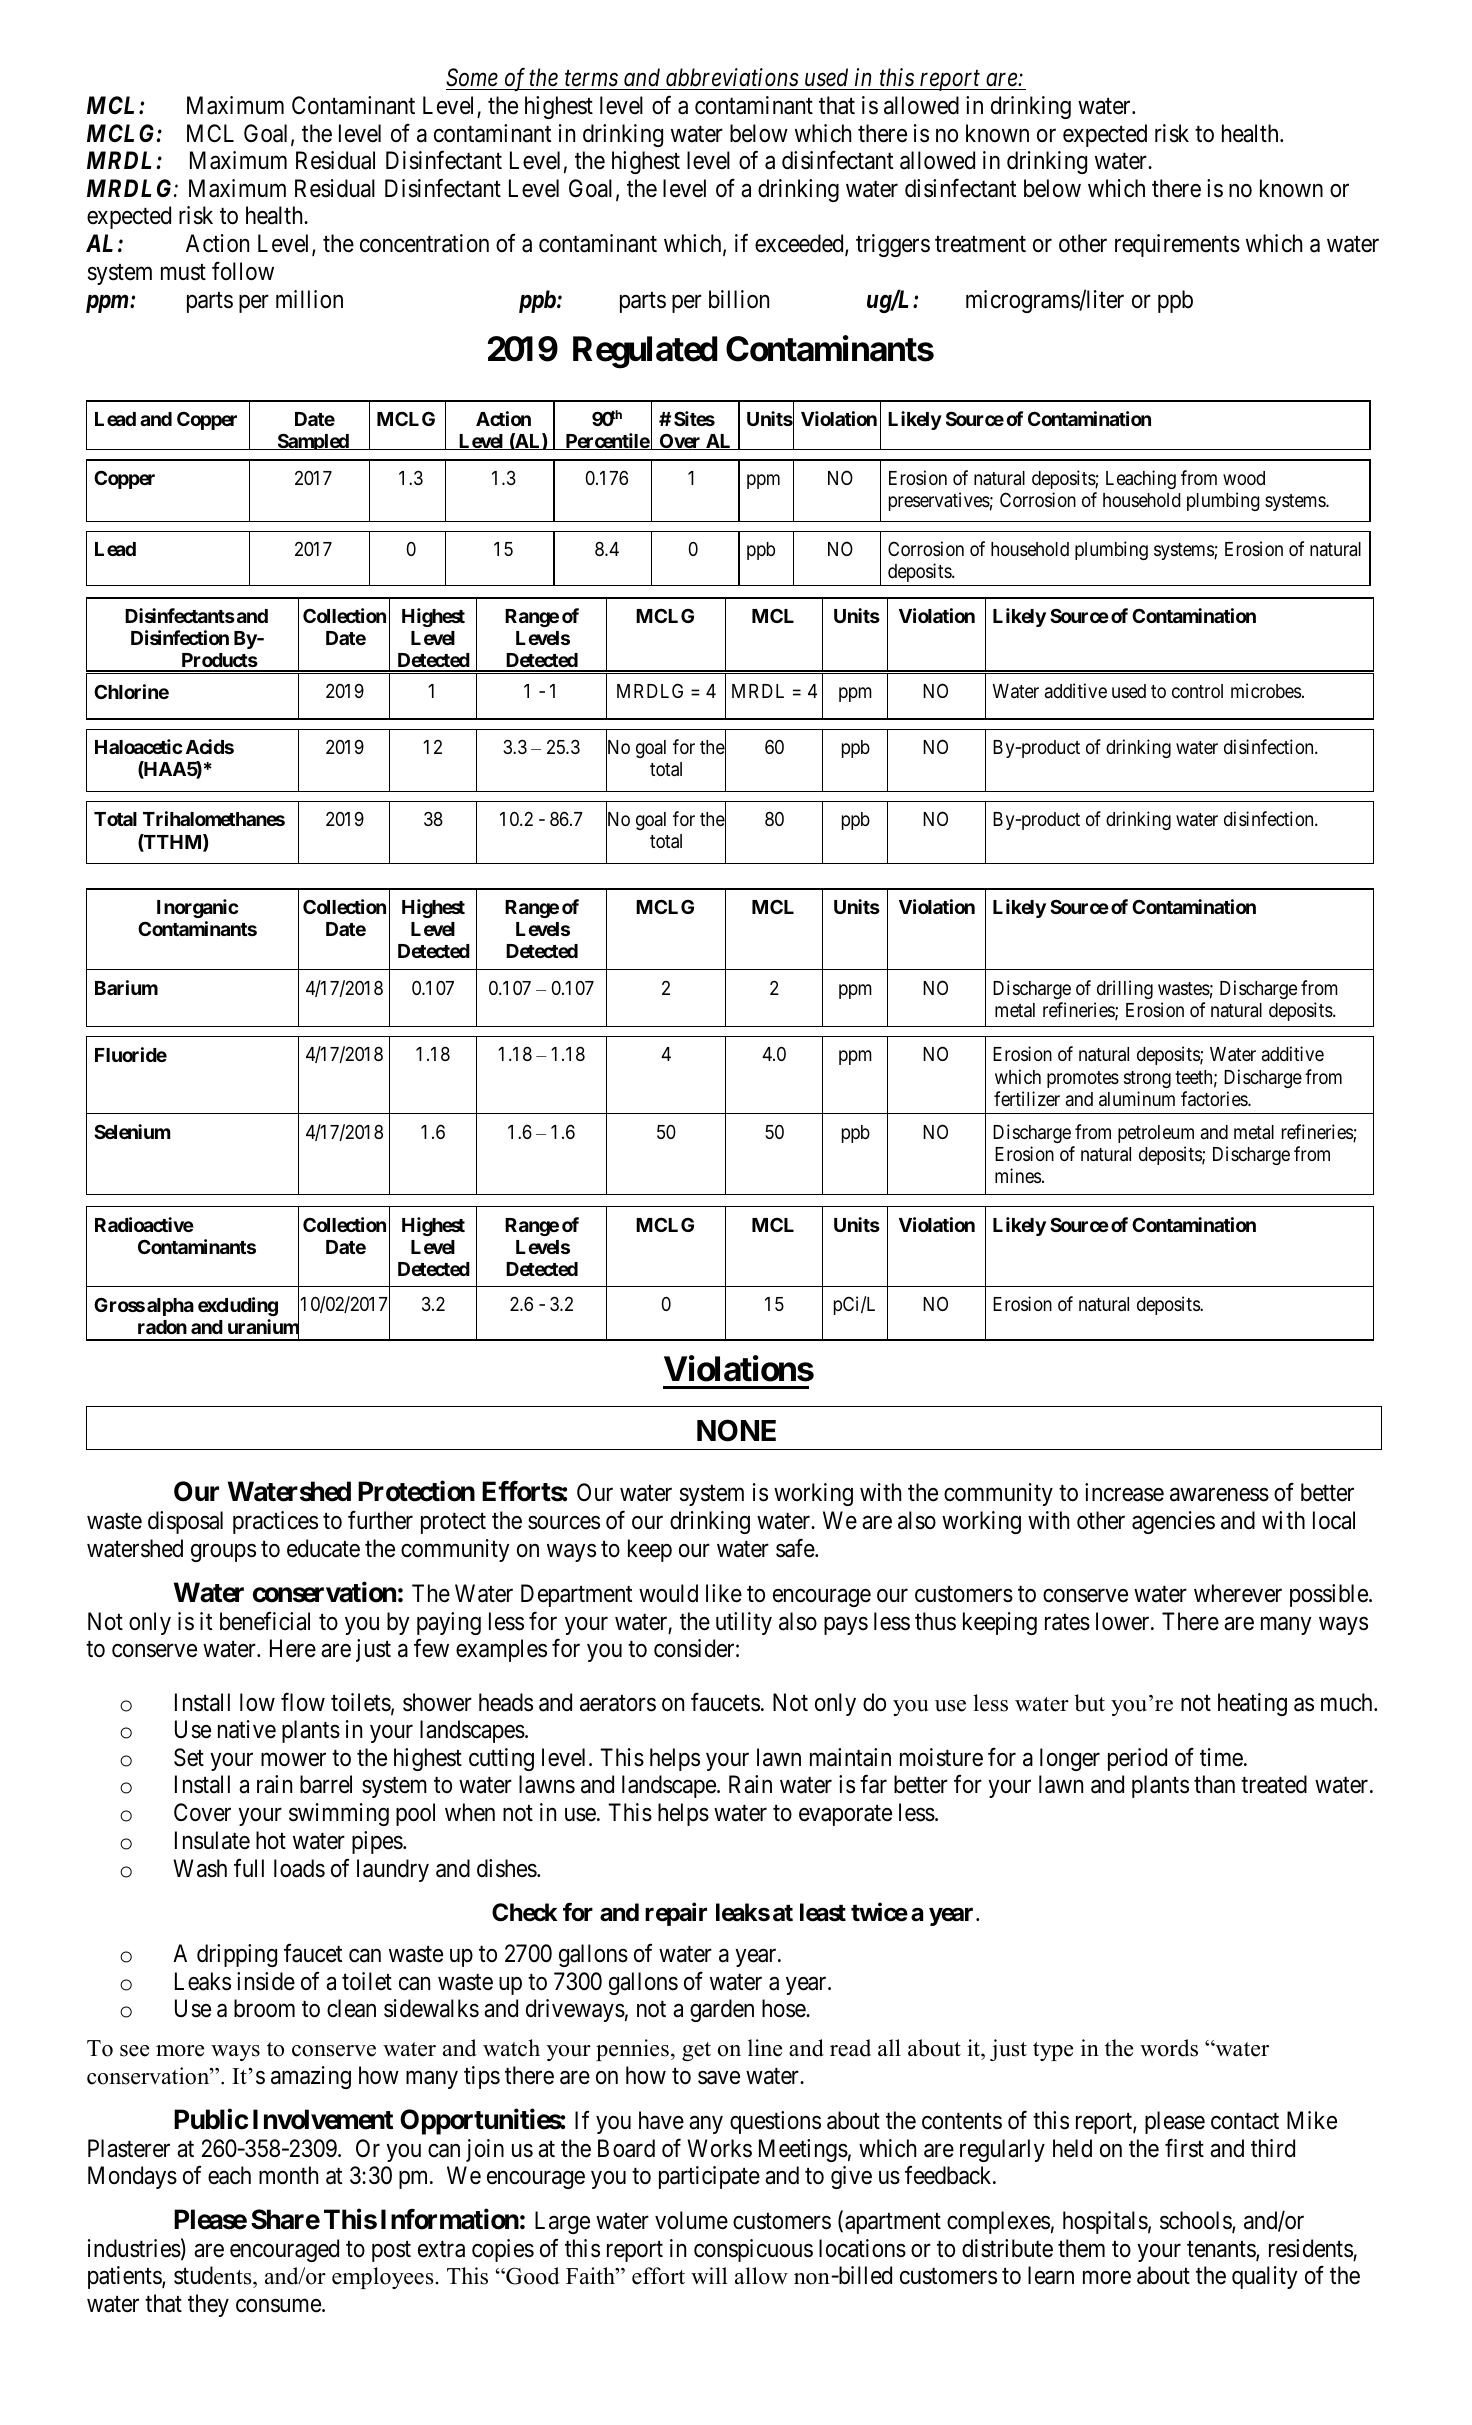 This document has width=1472, height=2425. What do you see at coordinates (732, 77) in the document?
I see `abbreviations` at bounding box center [732, 77].
